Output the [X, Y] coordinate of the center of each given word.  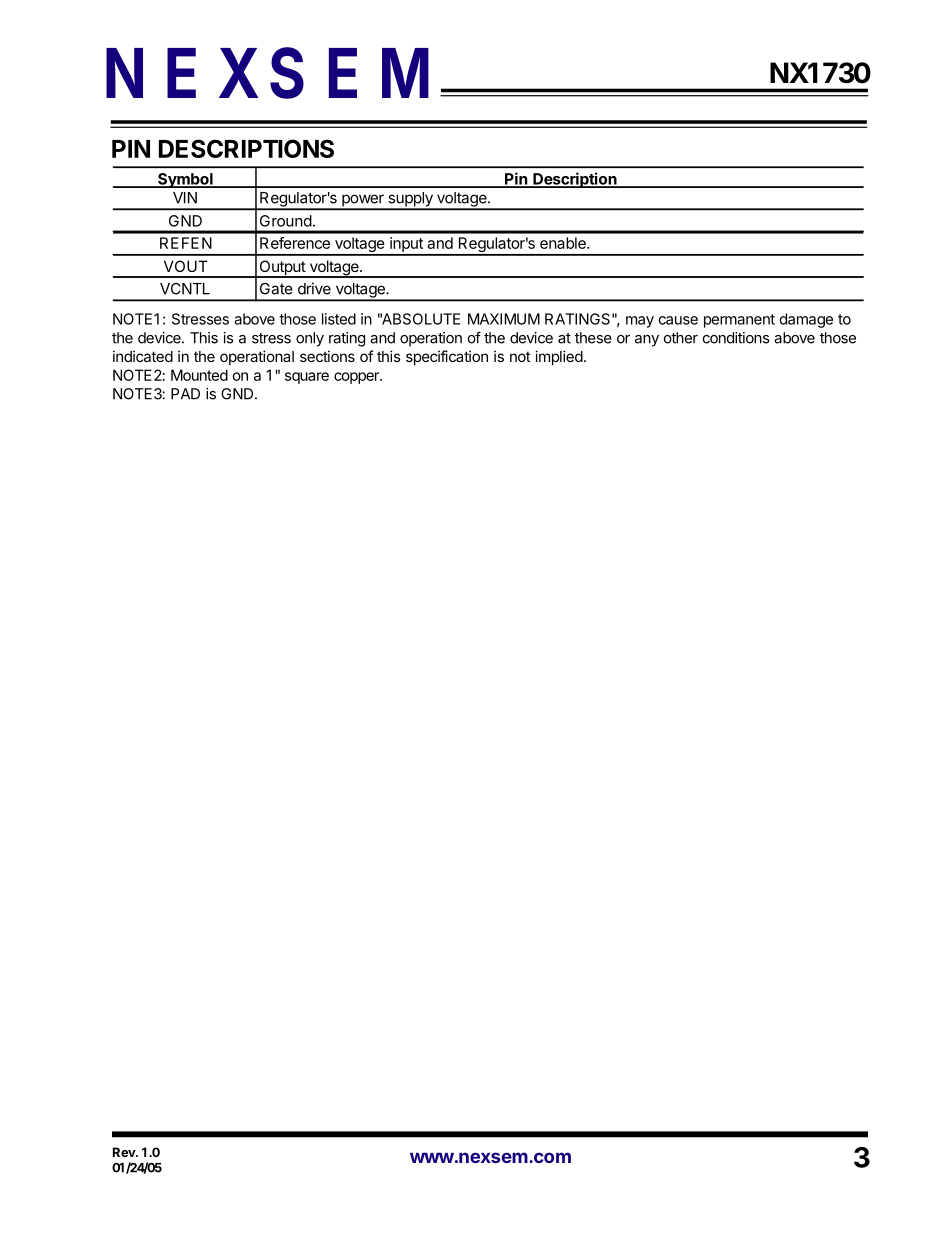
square [307, 378]
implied [559, 357]
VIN [185, 198]
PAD [185, 394]
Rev [125, 1152]
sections [327, 356]
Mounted [199, 375]
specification [447, 357]
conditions [736, 338]
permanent [739, 321]
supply [410, 200]
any [647, 341]
